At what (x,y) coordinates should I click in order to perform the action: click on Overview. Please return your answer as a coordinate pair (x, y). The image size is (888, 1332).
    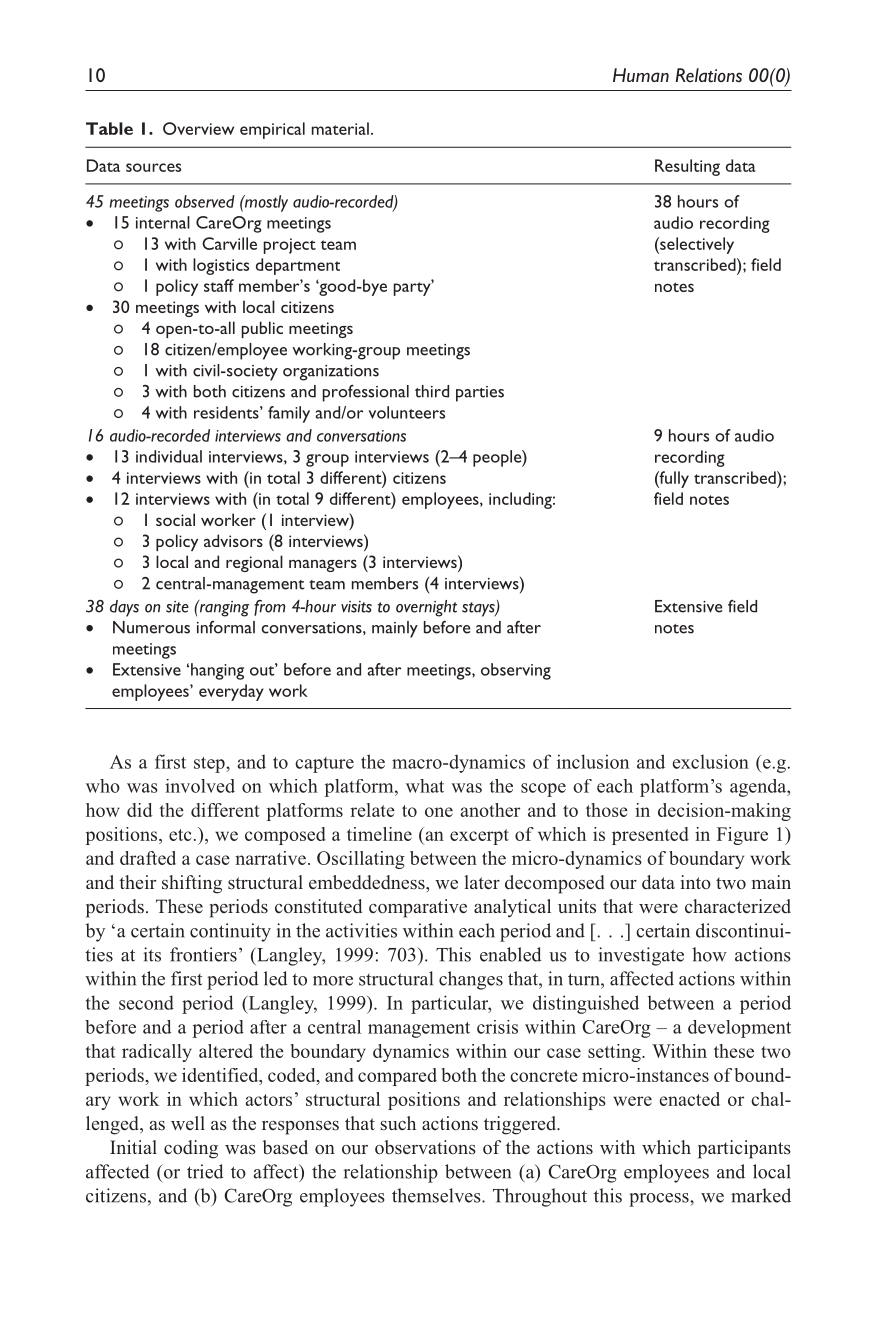
    Looking at the image, I should click on (198, 128).
